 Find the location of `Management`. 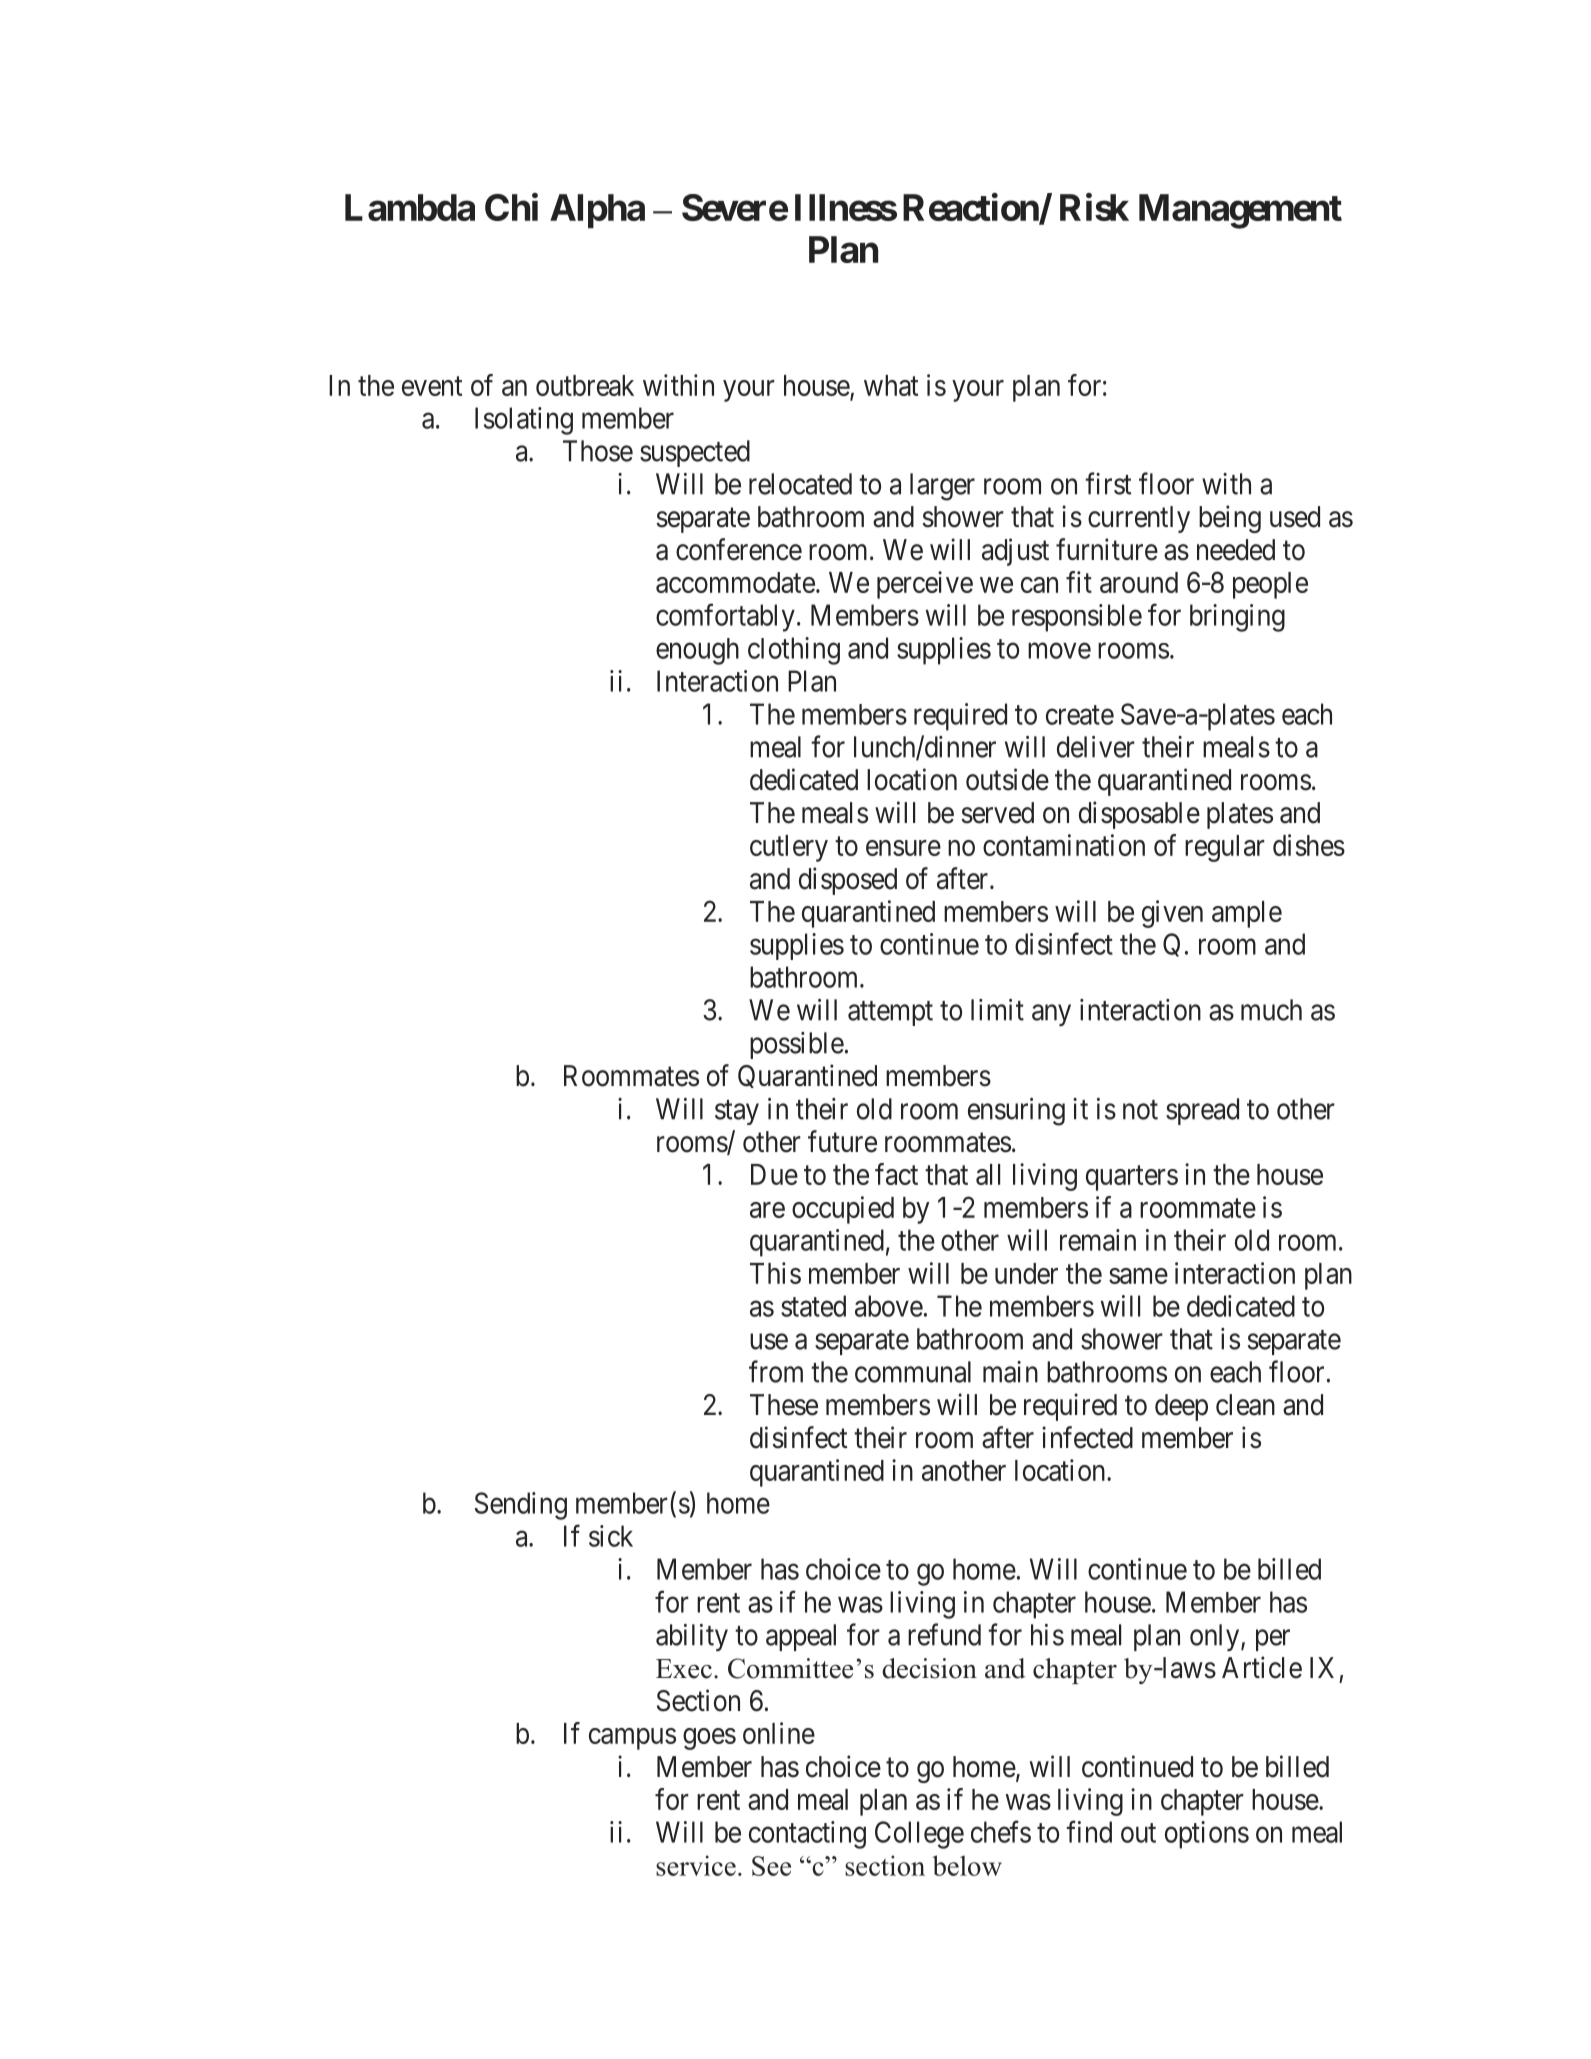

Management is located at coordinates (1240, 211).
